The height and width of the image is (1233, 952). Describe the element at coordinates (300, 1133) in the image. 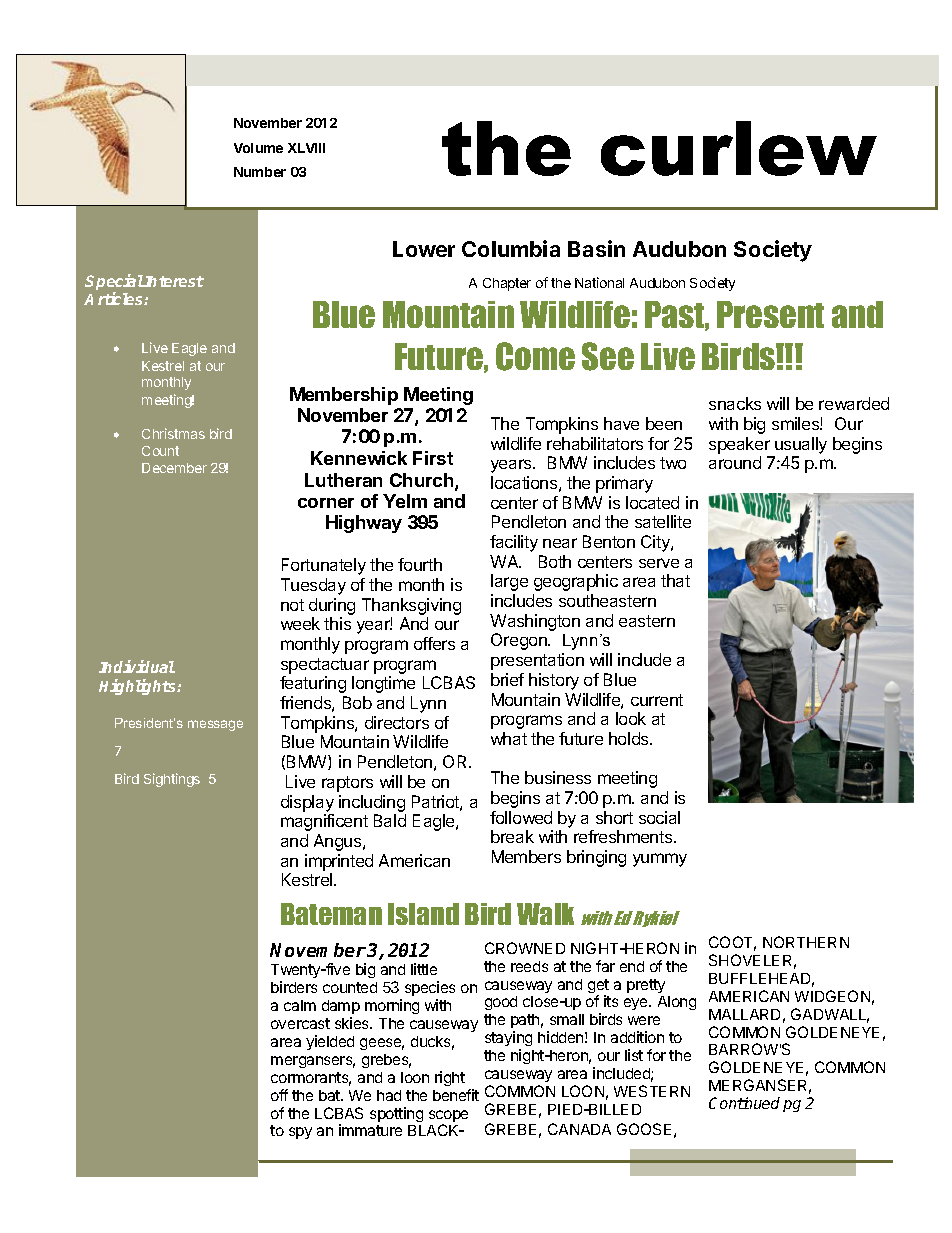

I see `spy` at that location.
